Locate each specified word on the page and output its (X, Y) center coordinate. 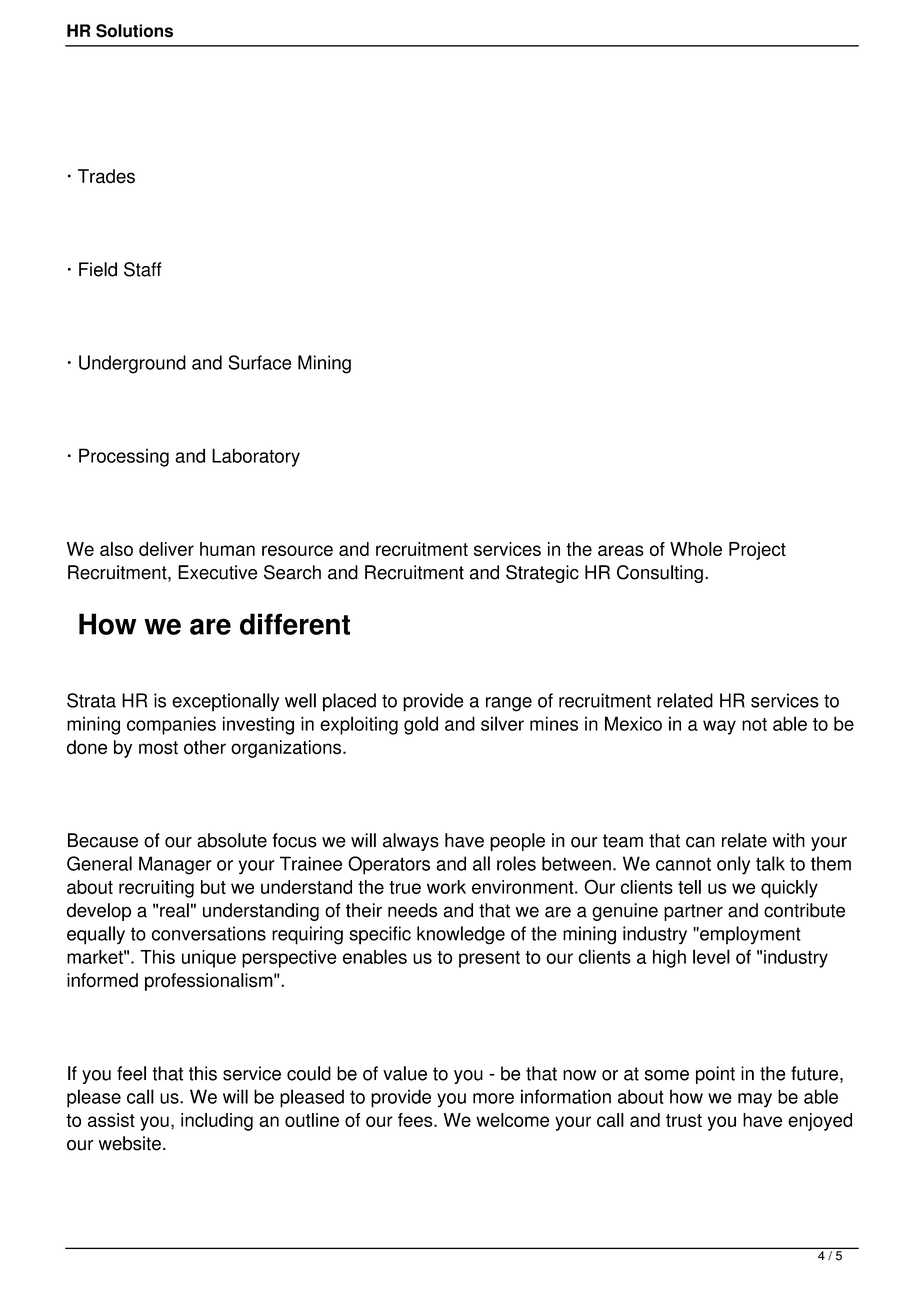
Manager (175, 865)
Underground (132, 364)
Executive (217, 572)
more (493, 1098)
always (411, 842)
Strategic (542, 574)
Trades (106, 176)
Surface (260, 362)
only (733, 865)
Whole (696, 549)
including (217, 1122)
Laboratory (256, 457)
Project (757, 551)
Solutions (134, 31)
